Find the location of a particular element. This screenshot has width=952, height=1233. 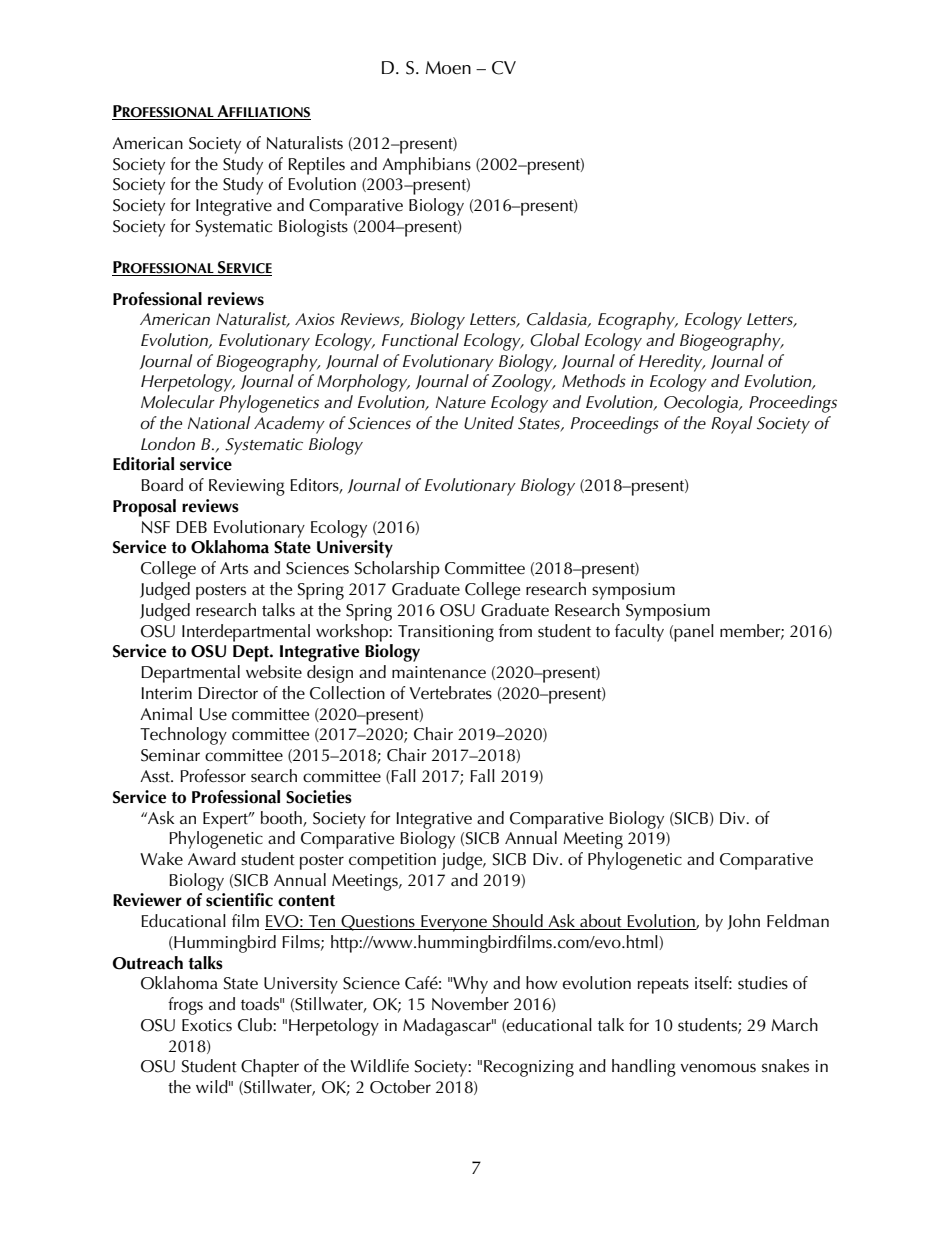

competition is located at coordinates (392, 861).
